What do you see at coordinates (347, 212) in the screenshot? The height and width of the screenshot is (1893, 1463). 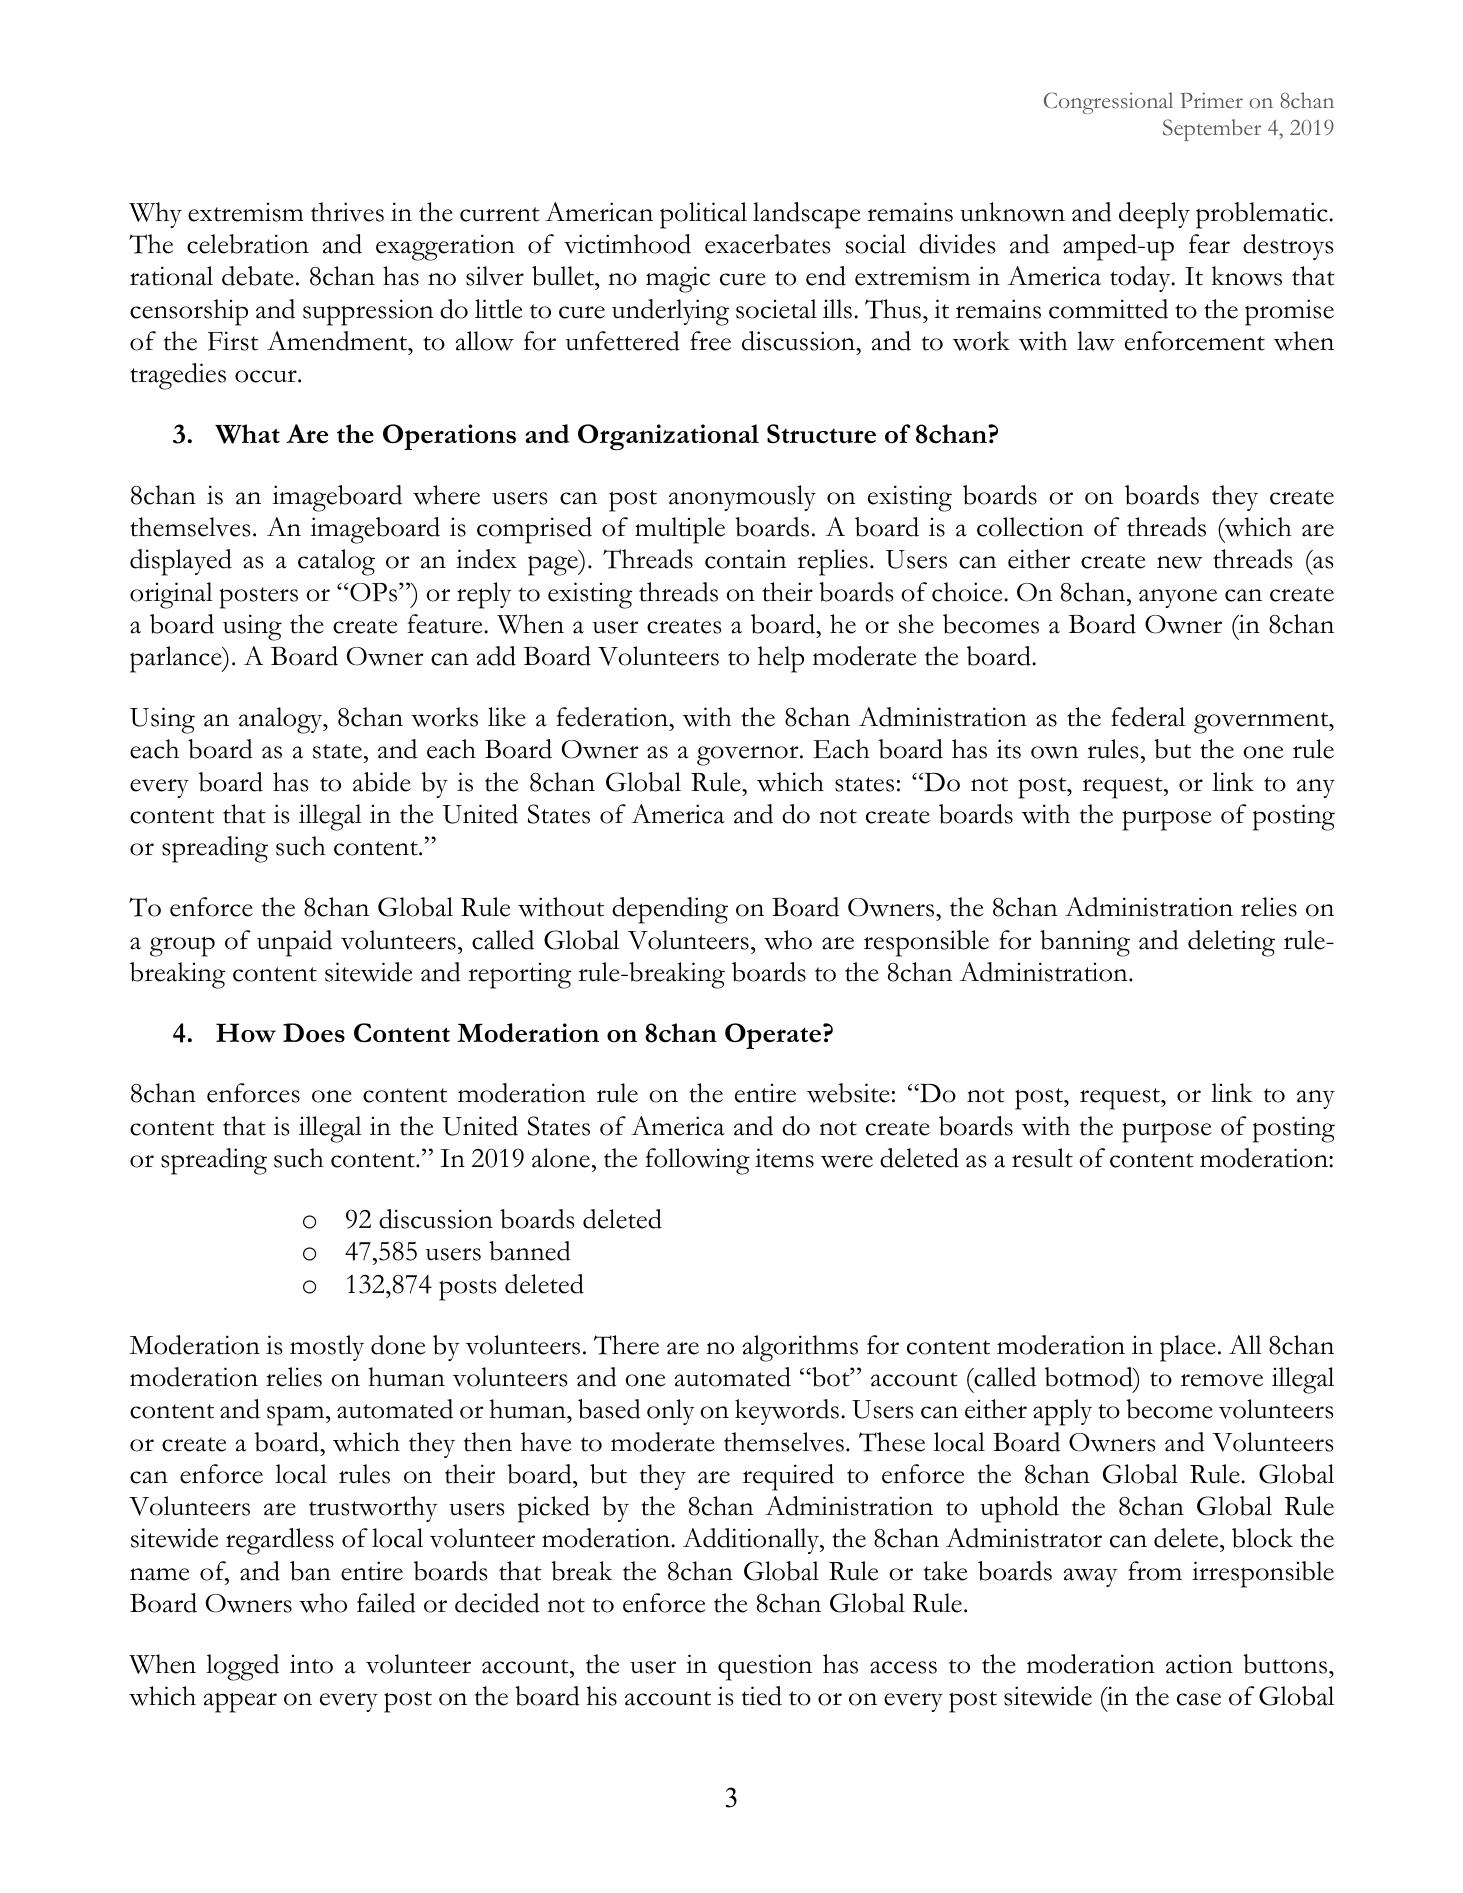 I see `thrives` at bounding box center [347, 212].
